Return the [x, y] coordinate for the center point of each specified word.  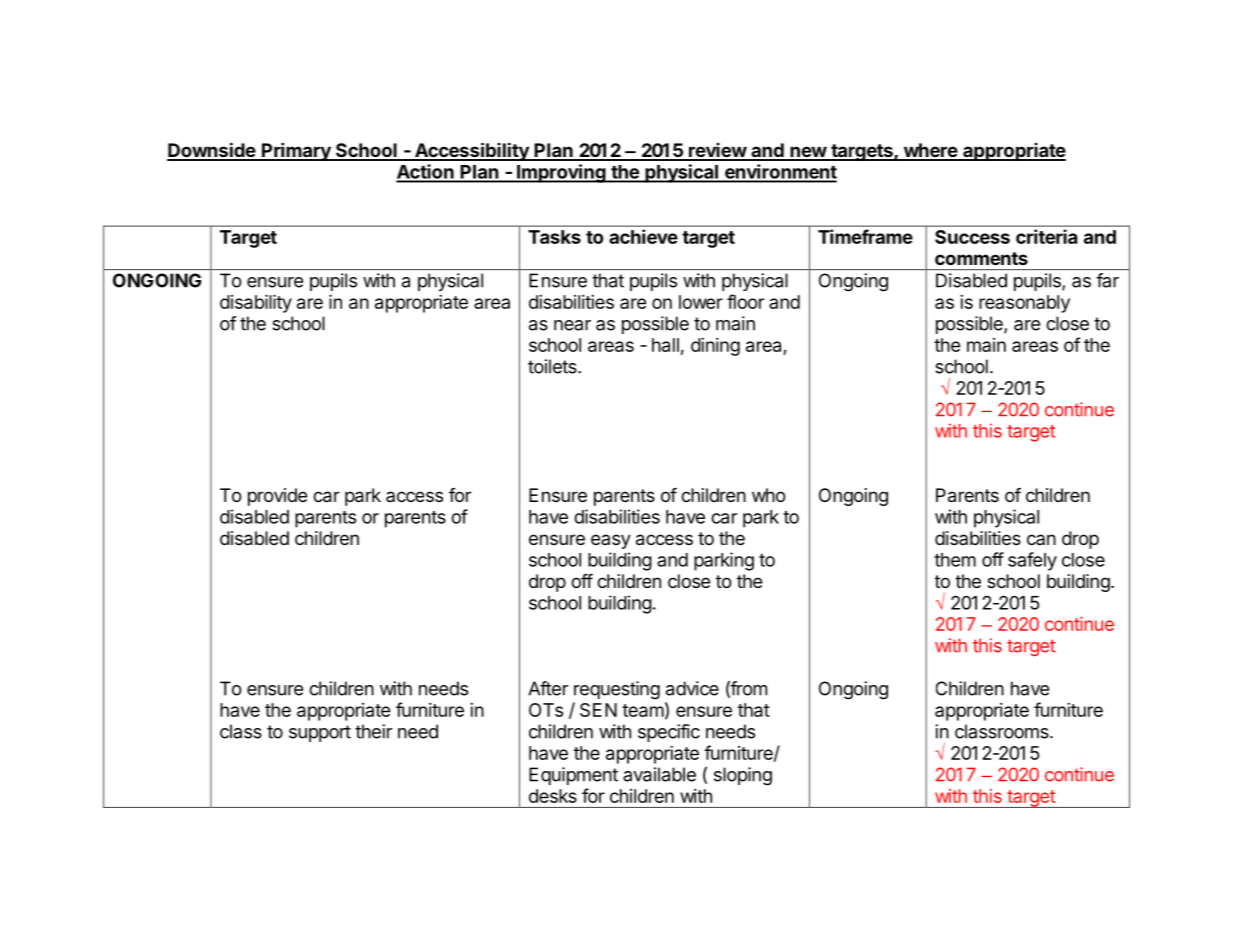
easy [611, 541]
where [930, 151]
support [320, 733]
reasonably [1024, 304]
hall [665, 345]
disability [256, 304]
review [717, 151]
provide [277, 497]
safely [1032, 561]
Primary [296, 151]
